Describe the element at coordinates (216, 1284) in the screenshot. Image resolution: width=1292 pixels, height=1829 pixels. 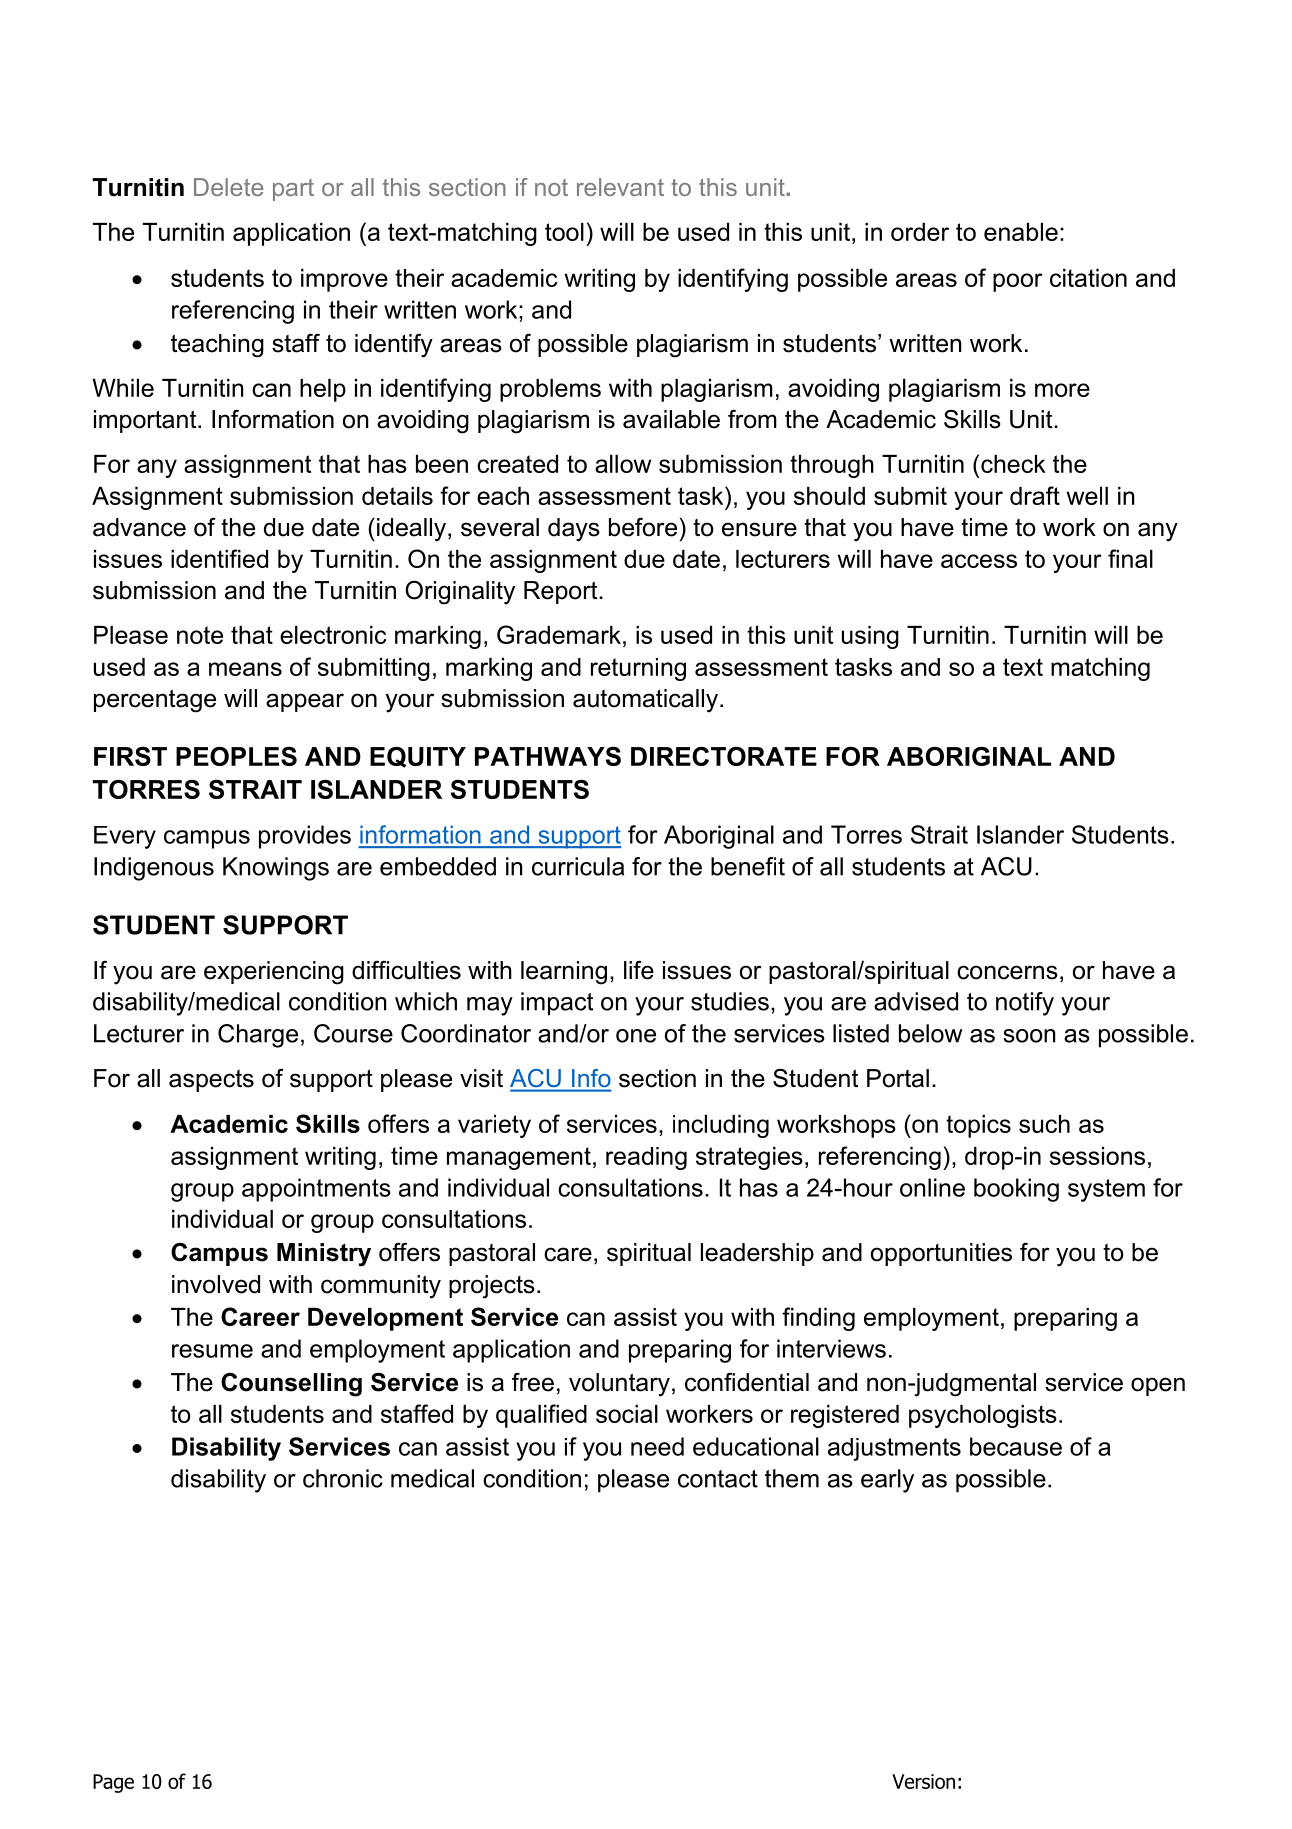
I see `involved` at that location.
